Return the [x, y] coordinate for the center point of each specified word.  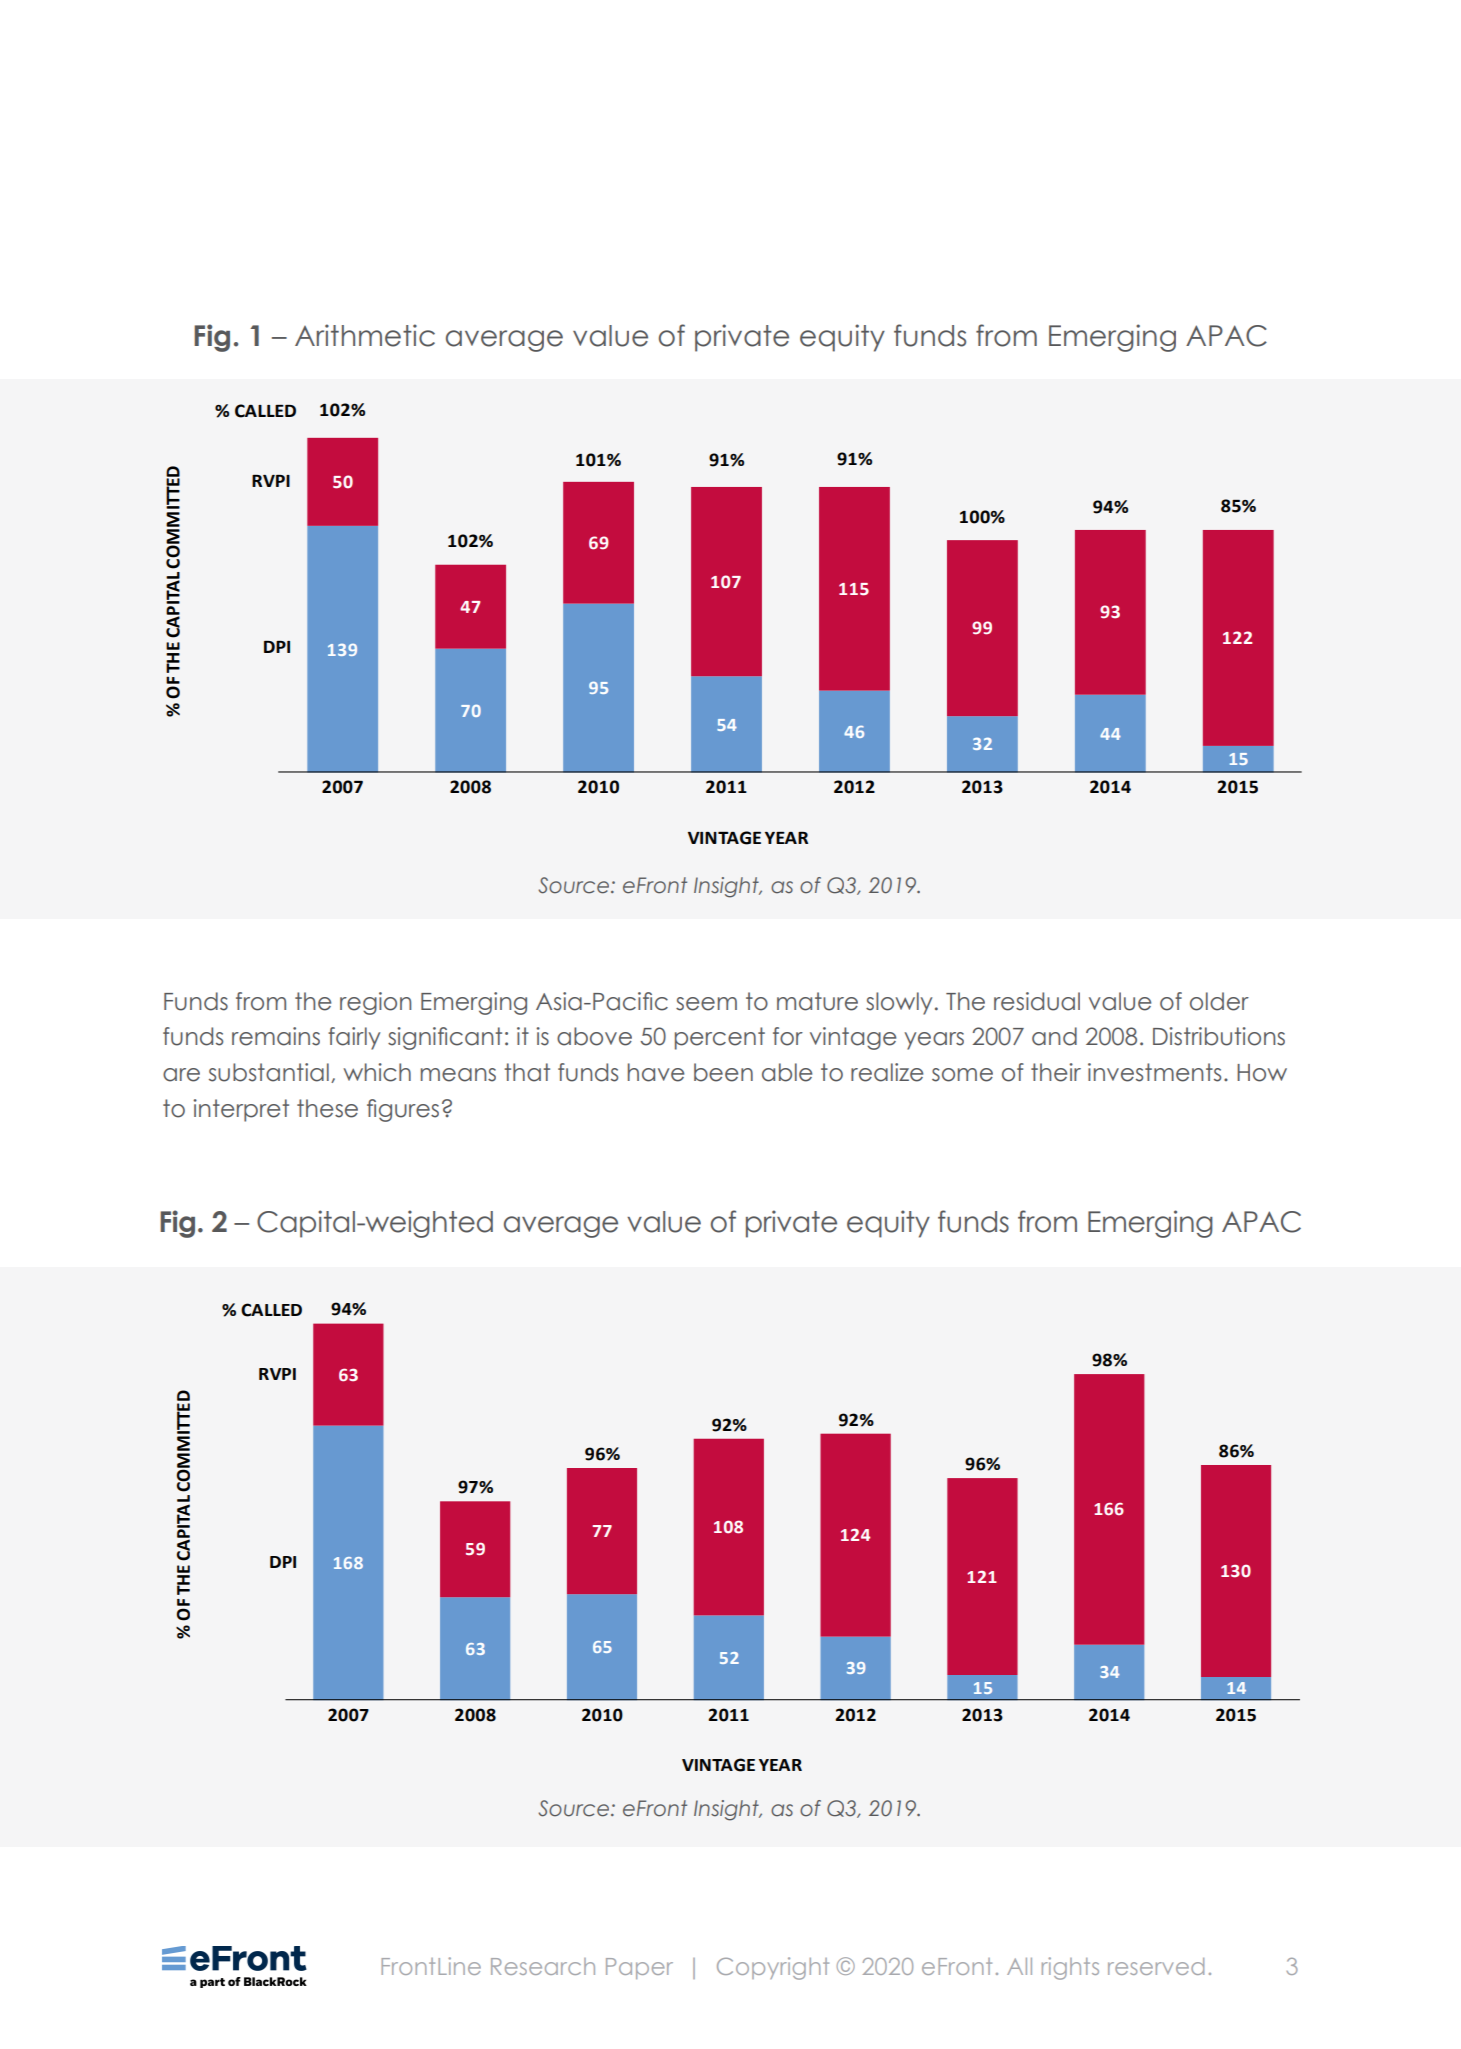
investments [1154, 1072]
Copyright [773, 1968]
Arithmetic [365, 335]
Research [543, 1966]
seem [706, 1004]
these [327, 1108]
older [1219, 1001]
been [723, 1072]
